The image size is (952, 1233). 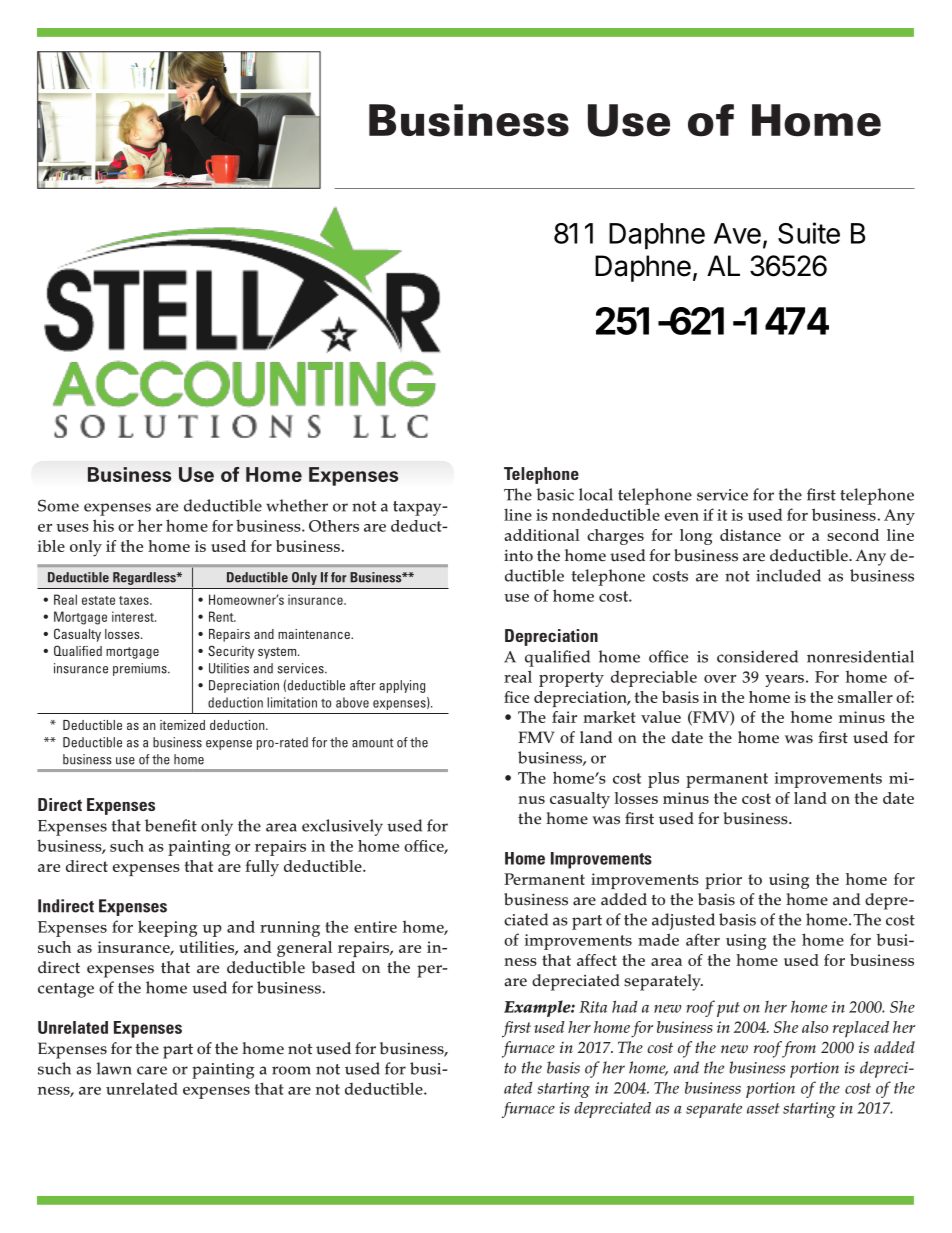 What do you see at coordinates (103, 525) in the screenshot?
I see `his` at bounding box center [103, 525].
